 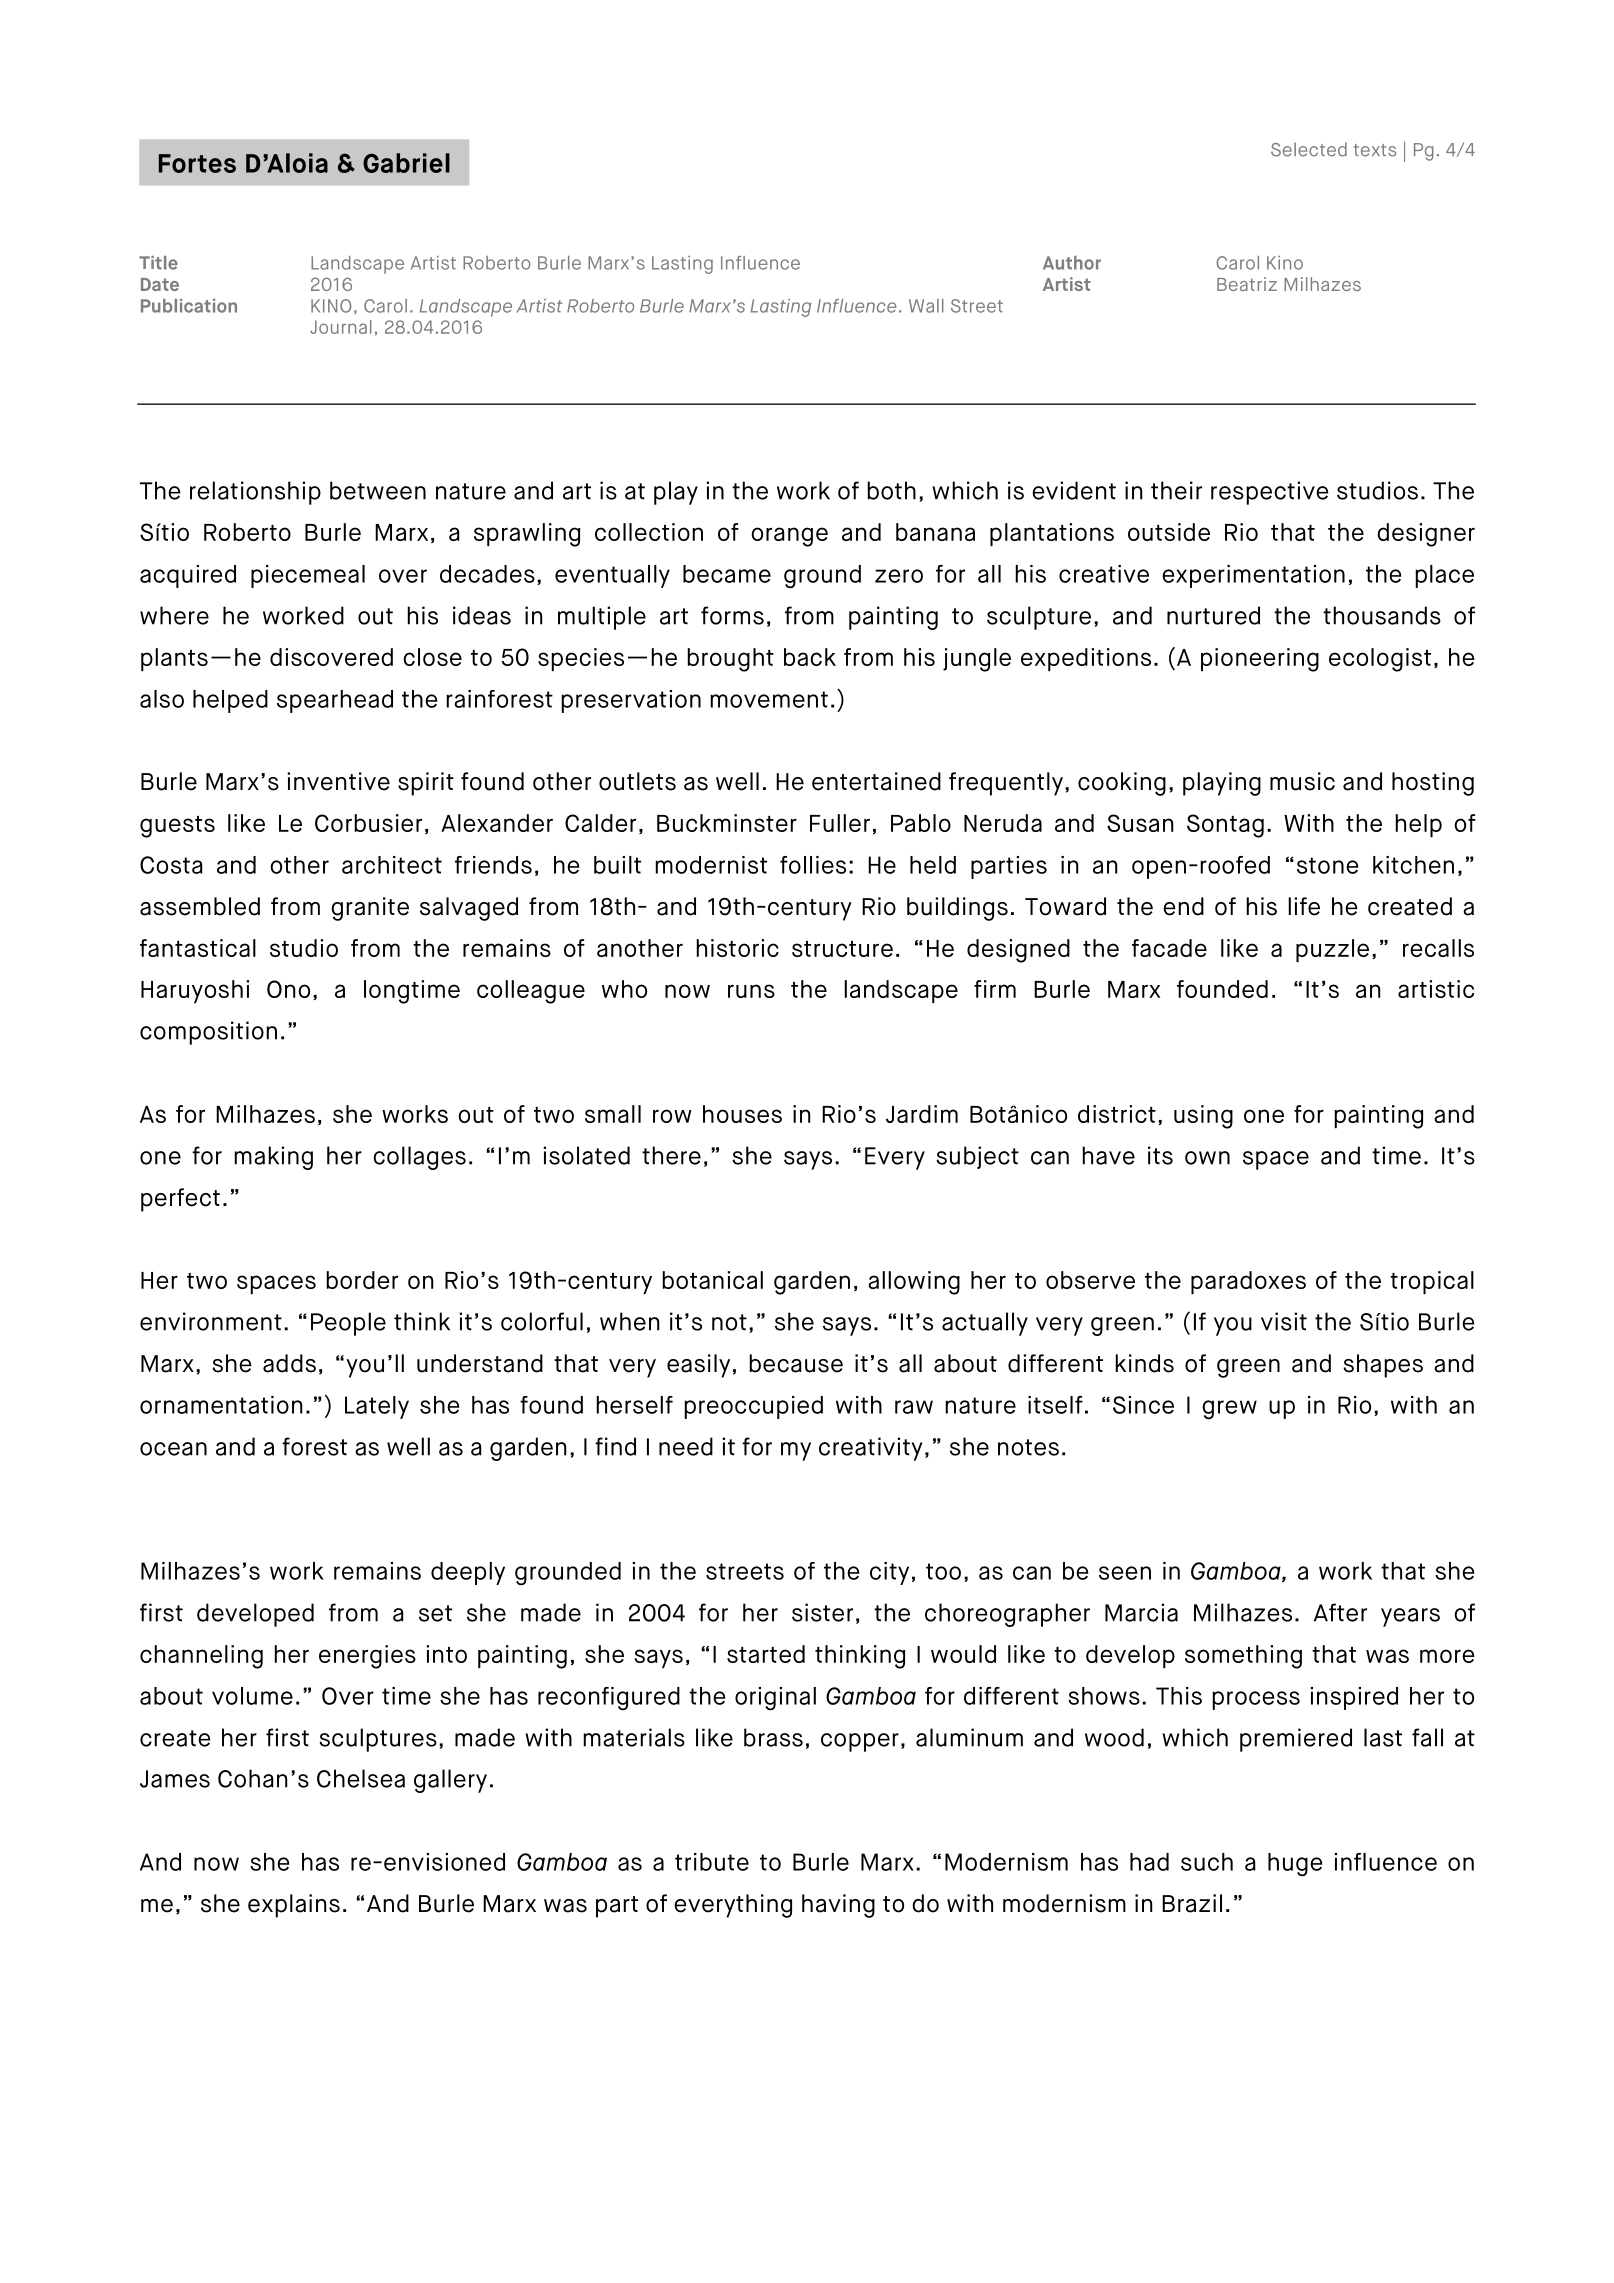 What do you see at coordinates (158, 263) in the screenshot?
I see `Title` at bounding box center [158, 263].
